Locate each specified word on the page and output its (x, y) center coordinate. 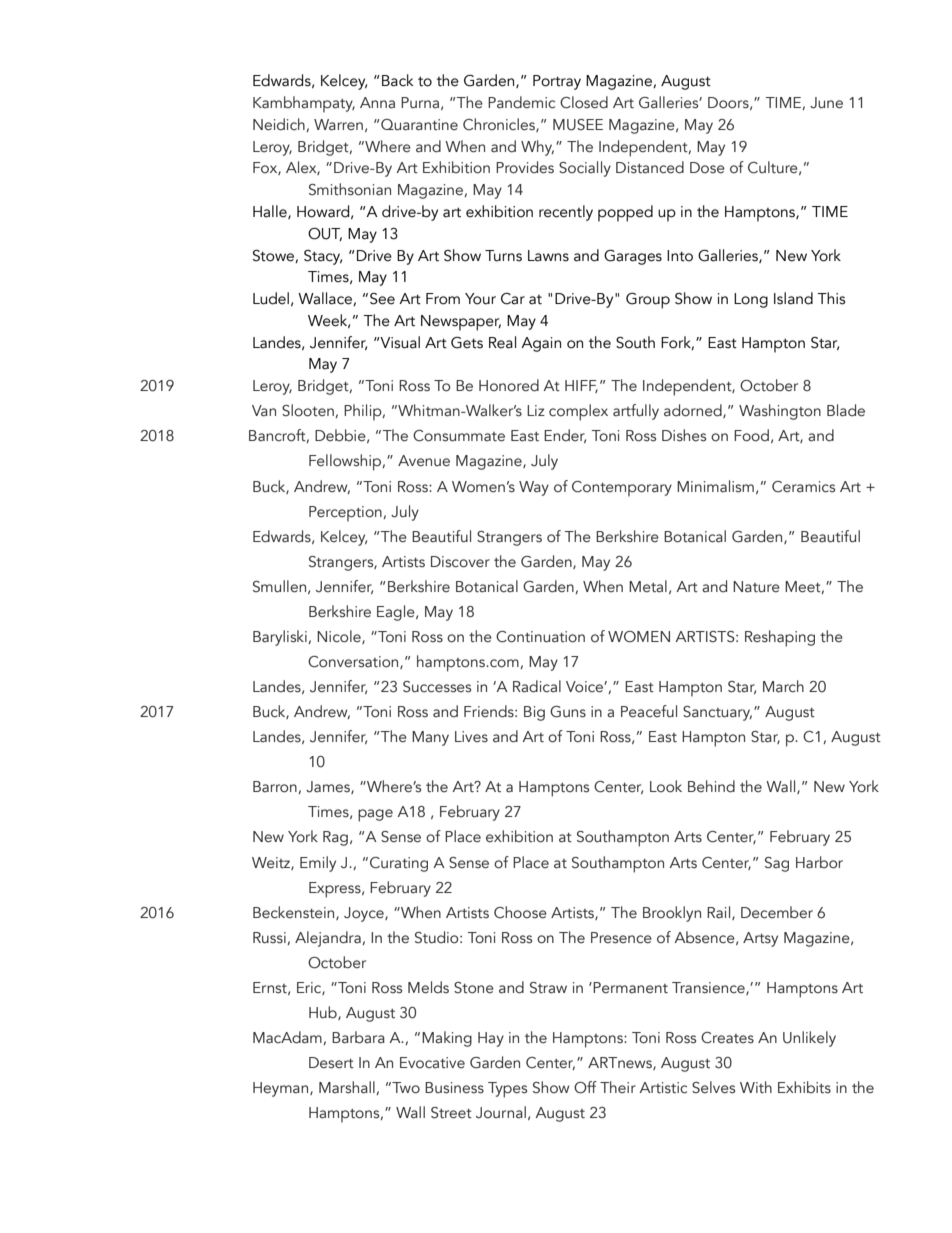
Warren (338, 125)
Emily (318, 864)
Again (541, 344)
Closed (584, 102)
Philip (364, 412)
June (826, 103)
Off (585, 1087)
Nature (756, 587)
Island (793, 298)
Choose (520, 912)
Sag (777, 864)
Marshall (348, 1088)
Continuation (540, 637)
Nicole (340, 637)
